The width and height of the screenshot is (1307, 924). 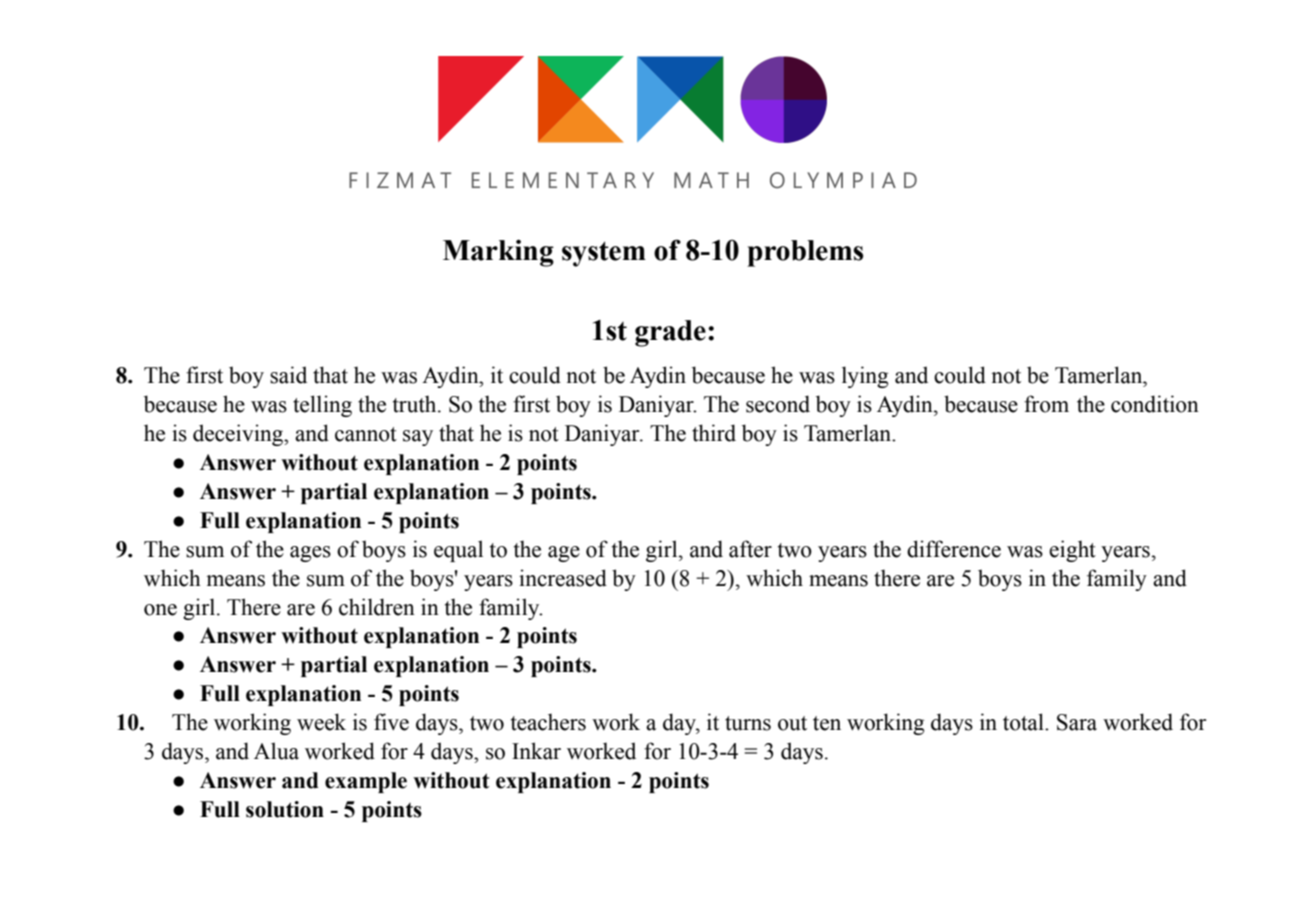 What do you see at coordinates (805, 253) in the screenshot?
I see `problems` at bounding box center [805, 253].
